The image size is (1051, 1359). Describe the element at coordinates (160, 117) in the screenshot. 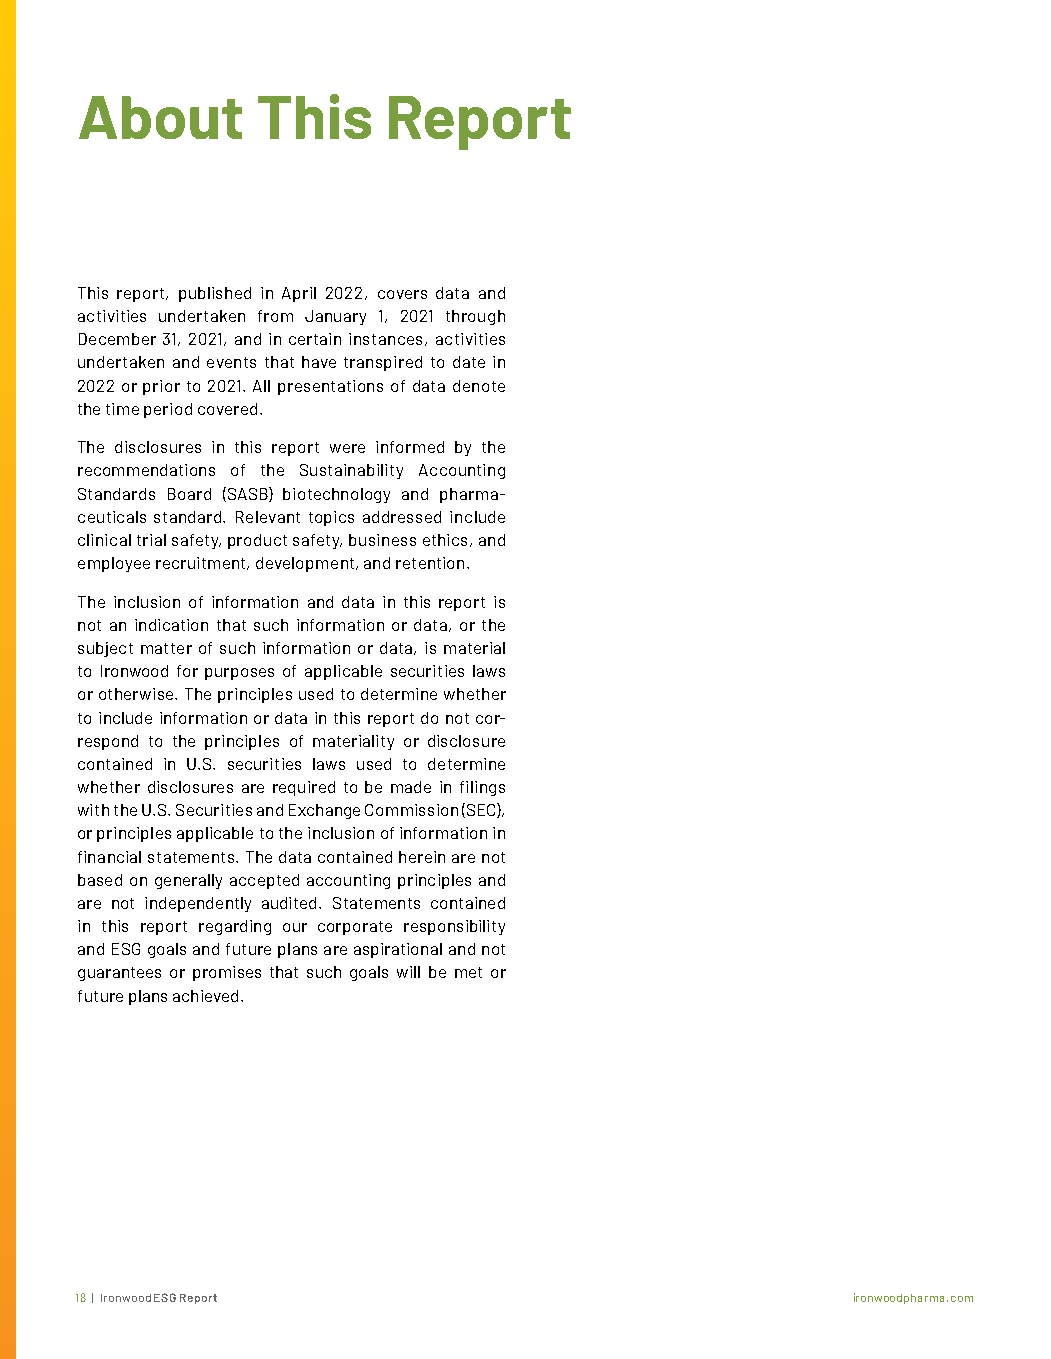

I see `About` at that location.
